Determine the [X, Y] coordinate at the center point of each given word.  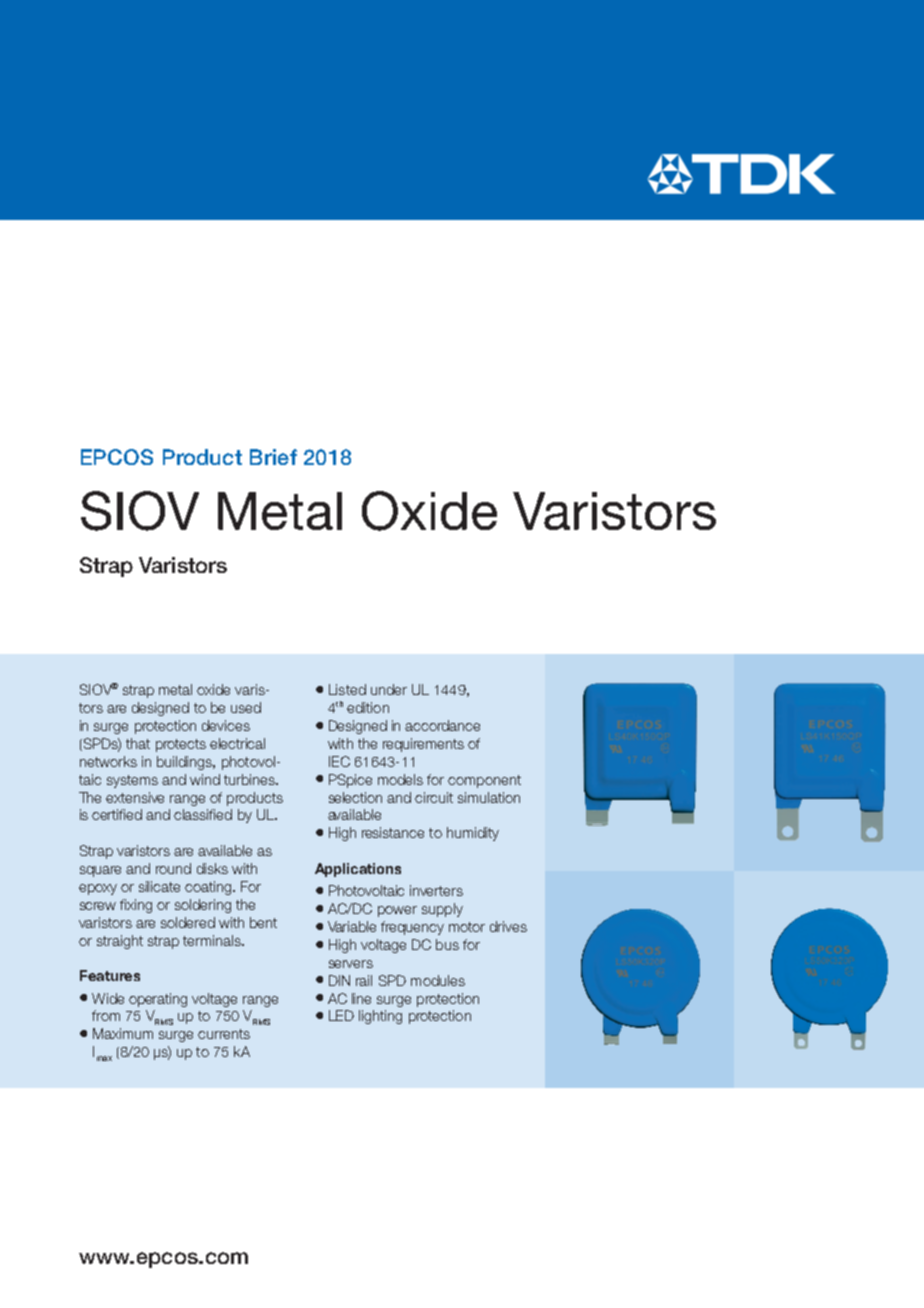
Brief [273, 457]
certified [117, 814]
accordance [442, 725]
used [246, 707]
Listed [347, 689]
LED [341, 1015]
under [389, 689]
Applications [358, 870]
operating [158, 1000]
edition [368, 707]
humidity [473, 834]
